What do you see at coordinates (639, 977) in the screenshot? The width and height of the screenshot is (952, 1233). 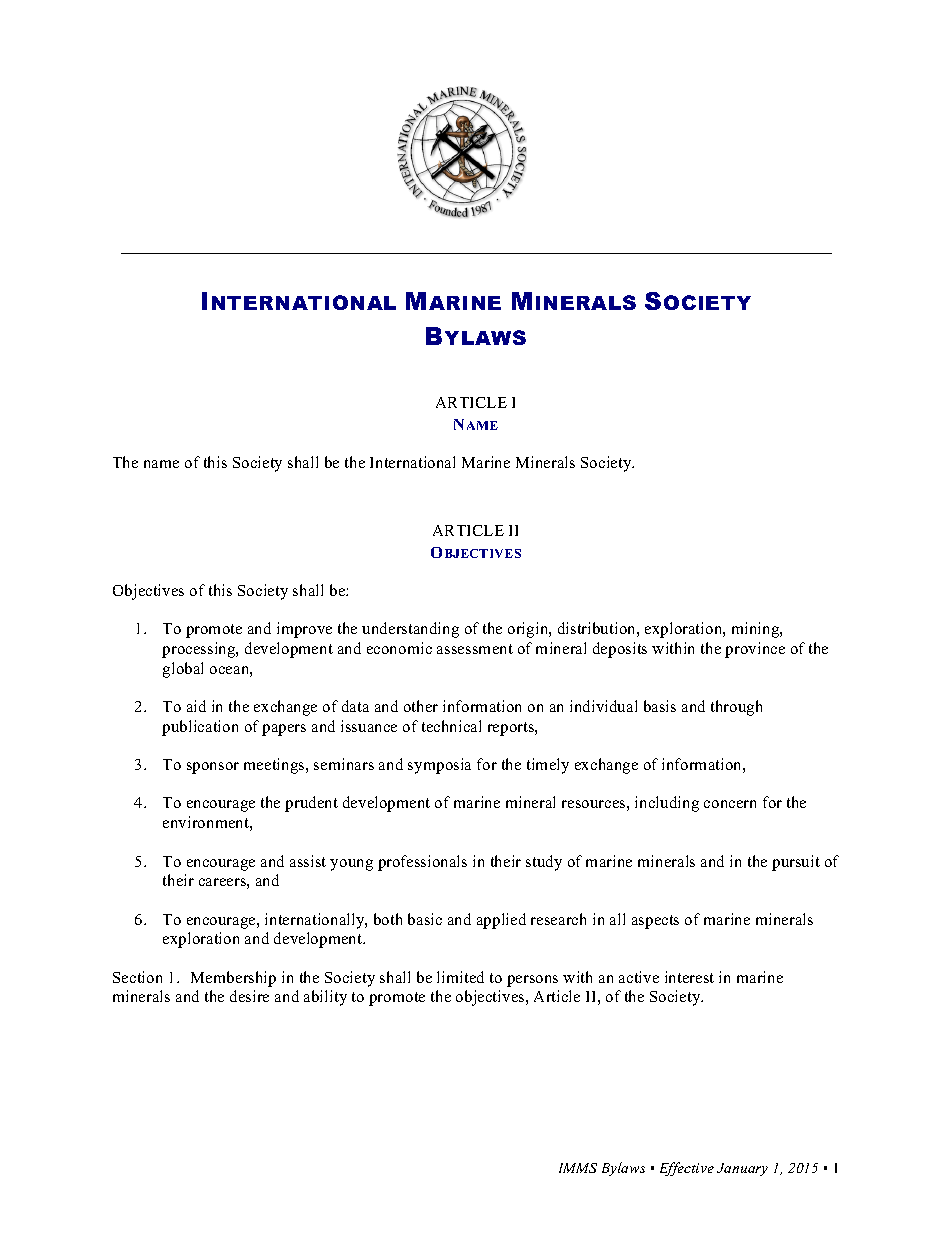 I see `active` at bounding box center [639, 977].
